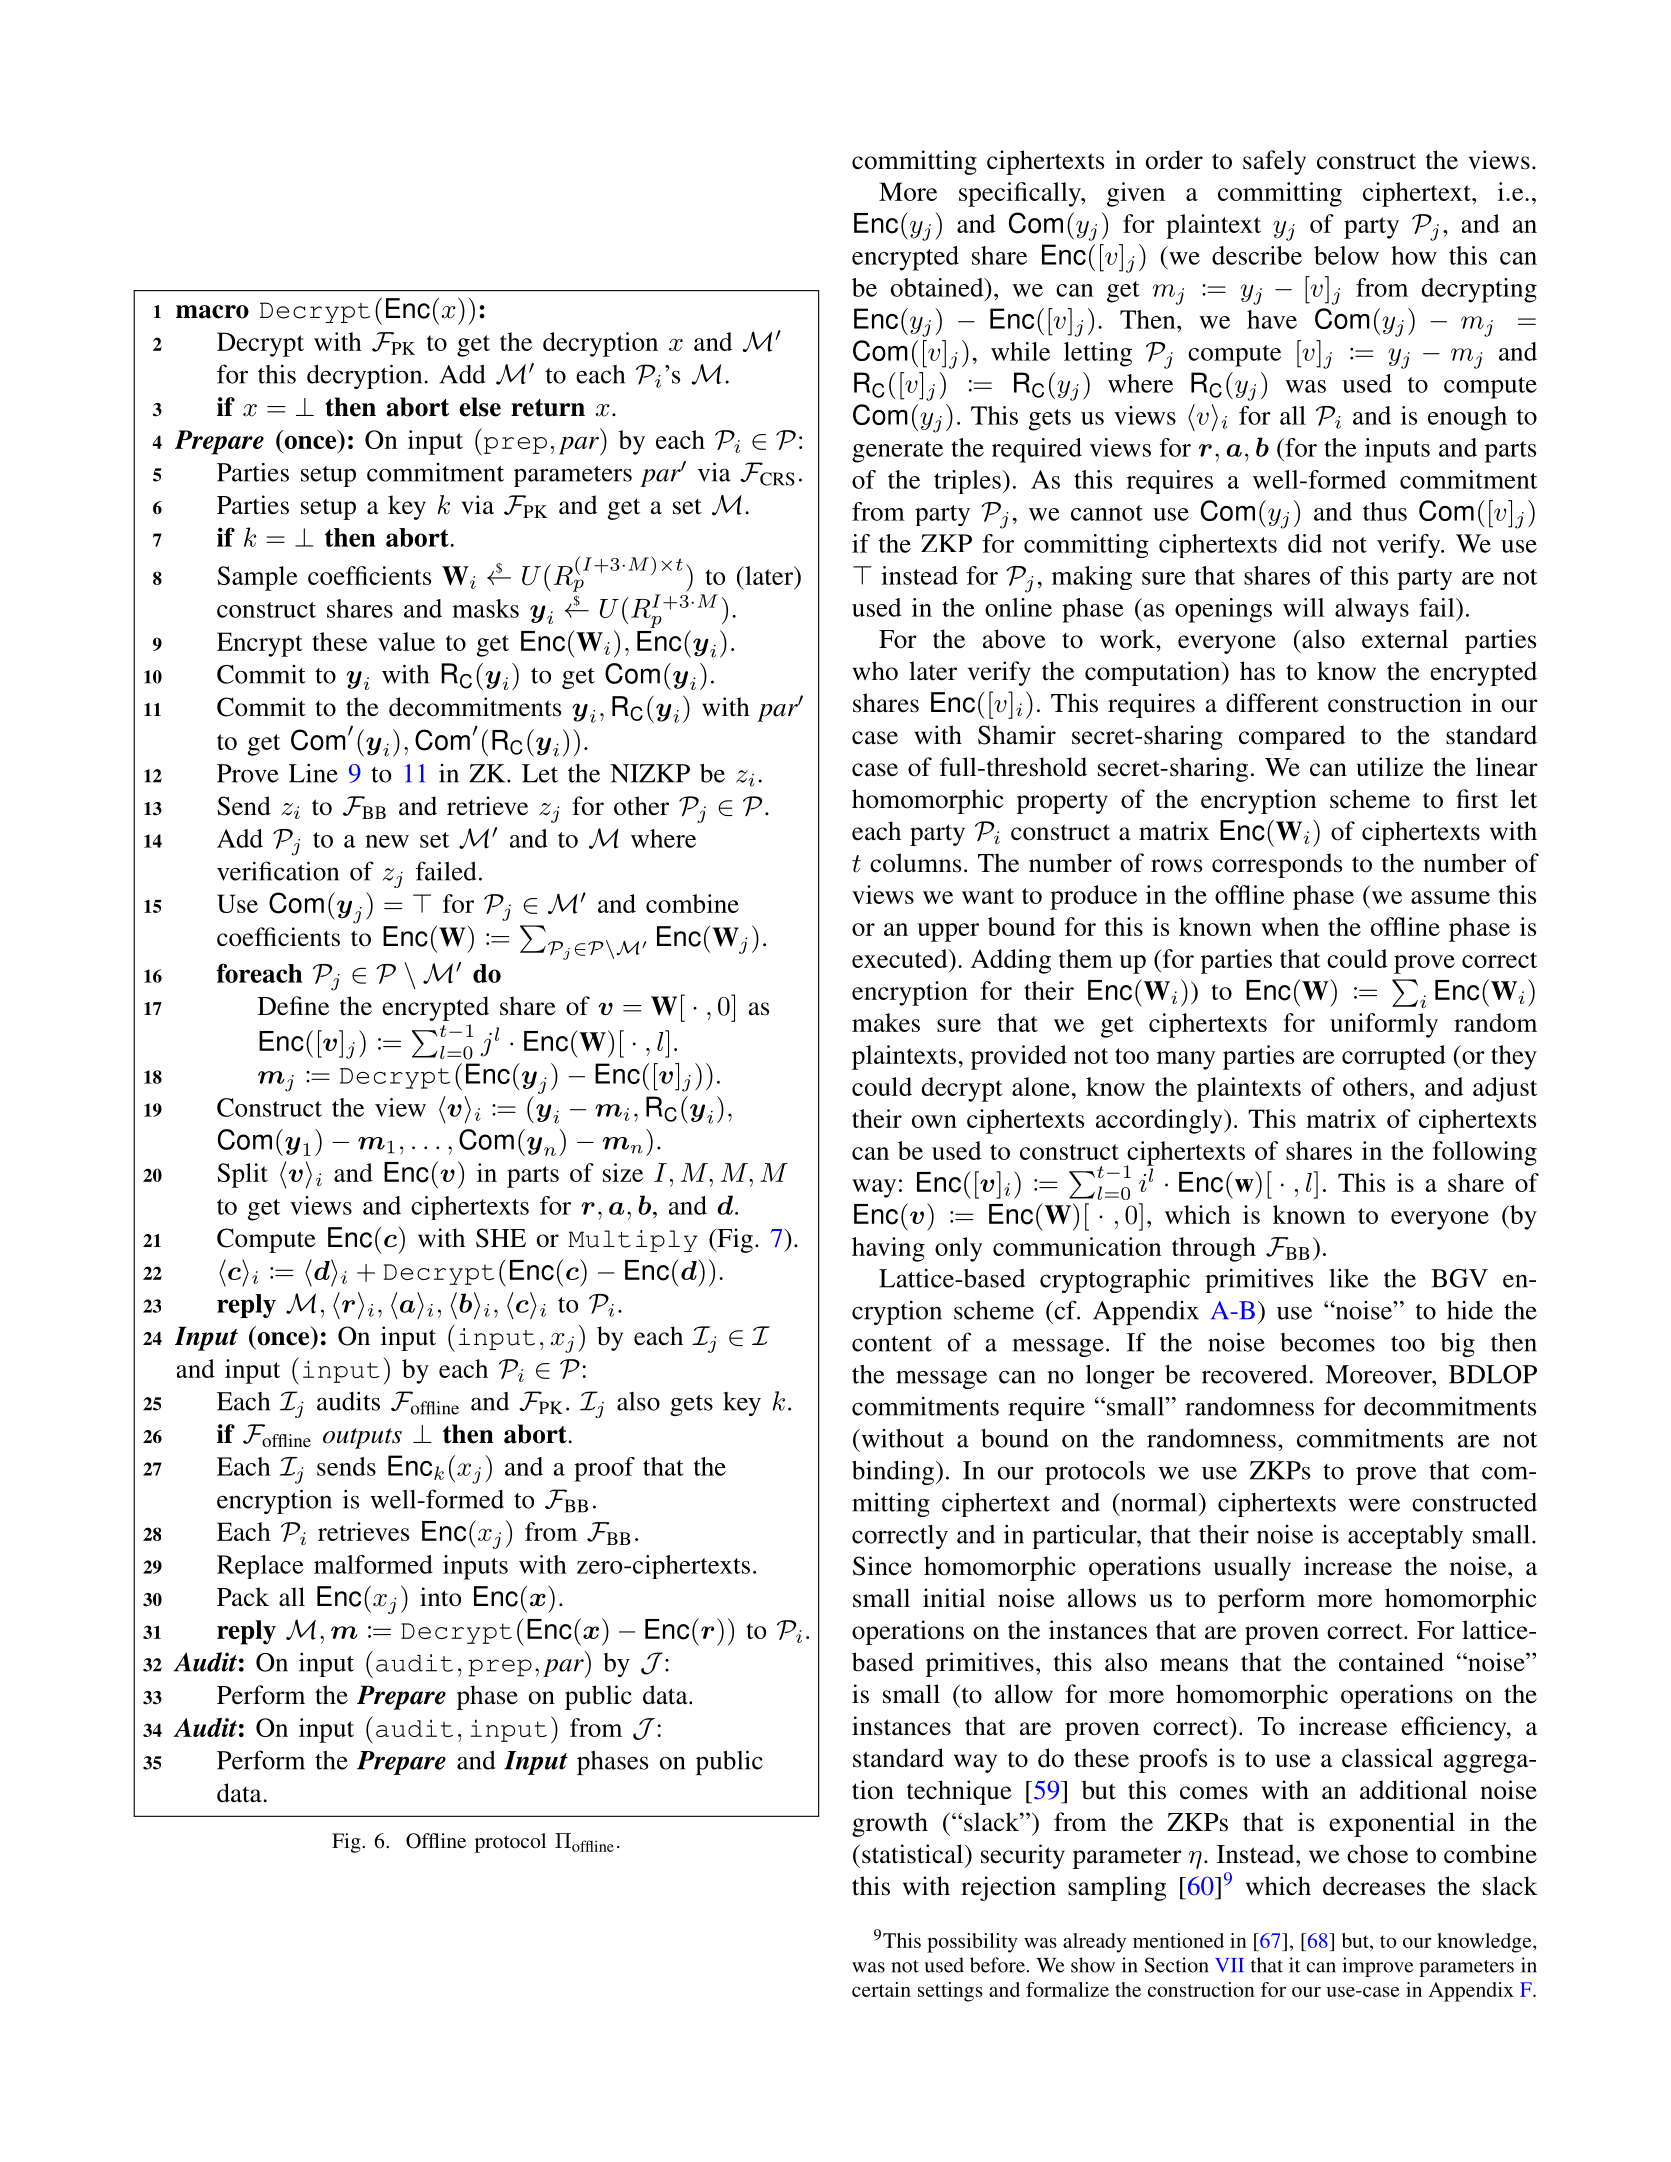 The image size is (1671, 2162). Describe the element at coordinates (886, 1022) in the document. I see `makes` at that location.
